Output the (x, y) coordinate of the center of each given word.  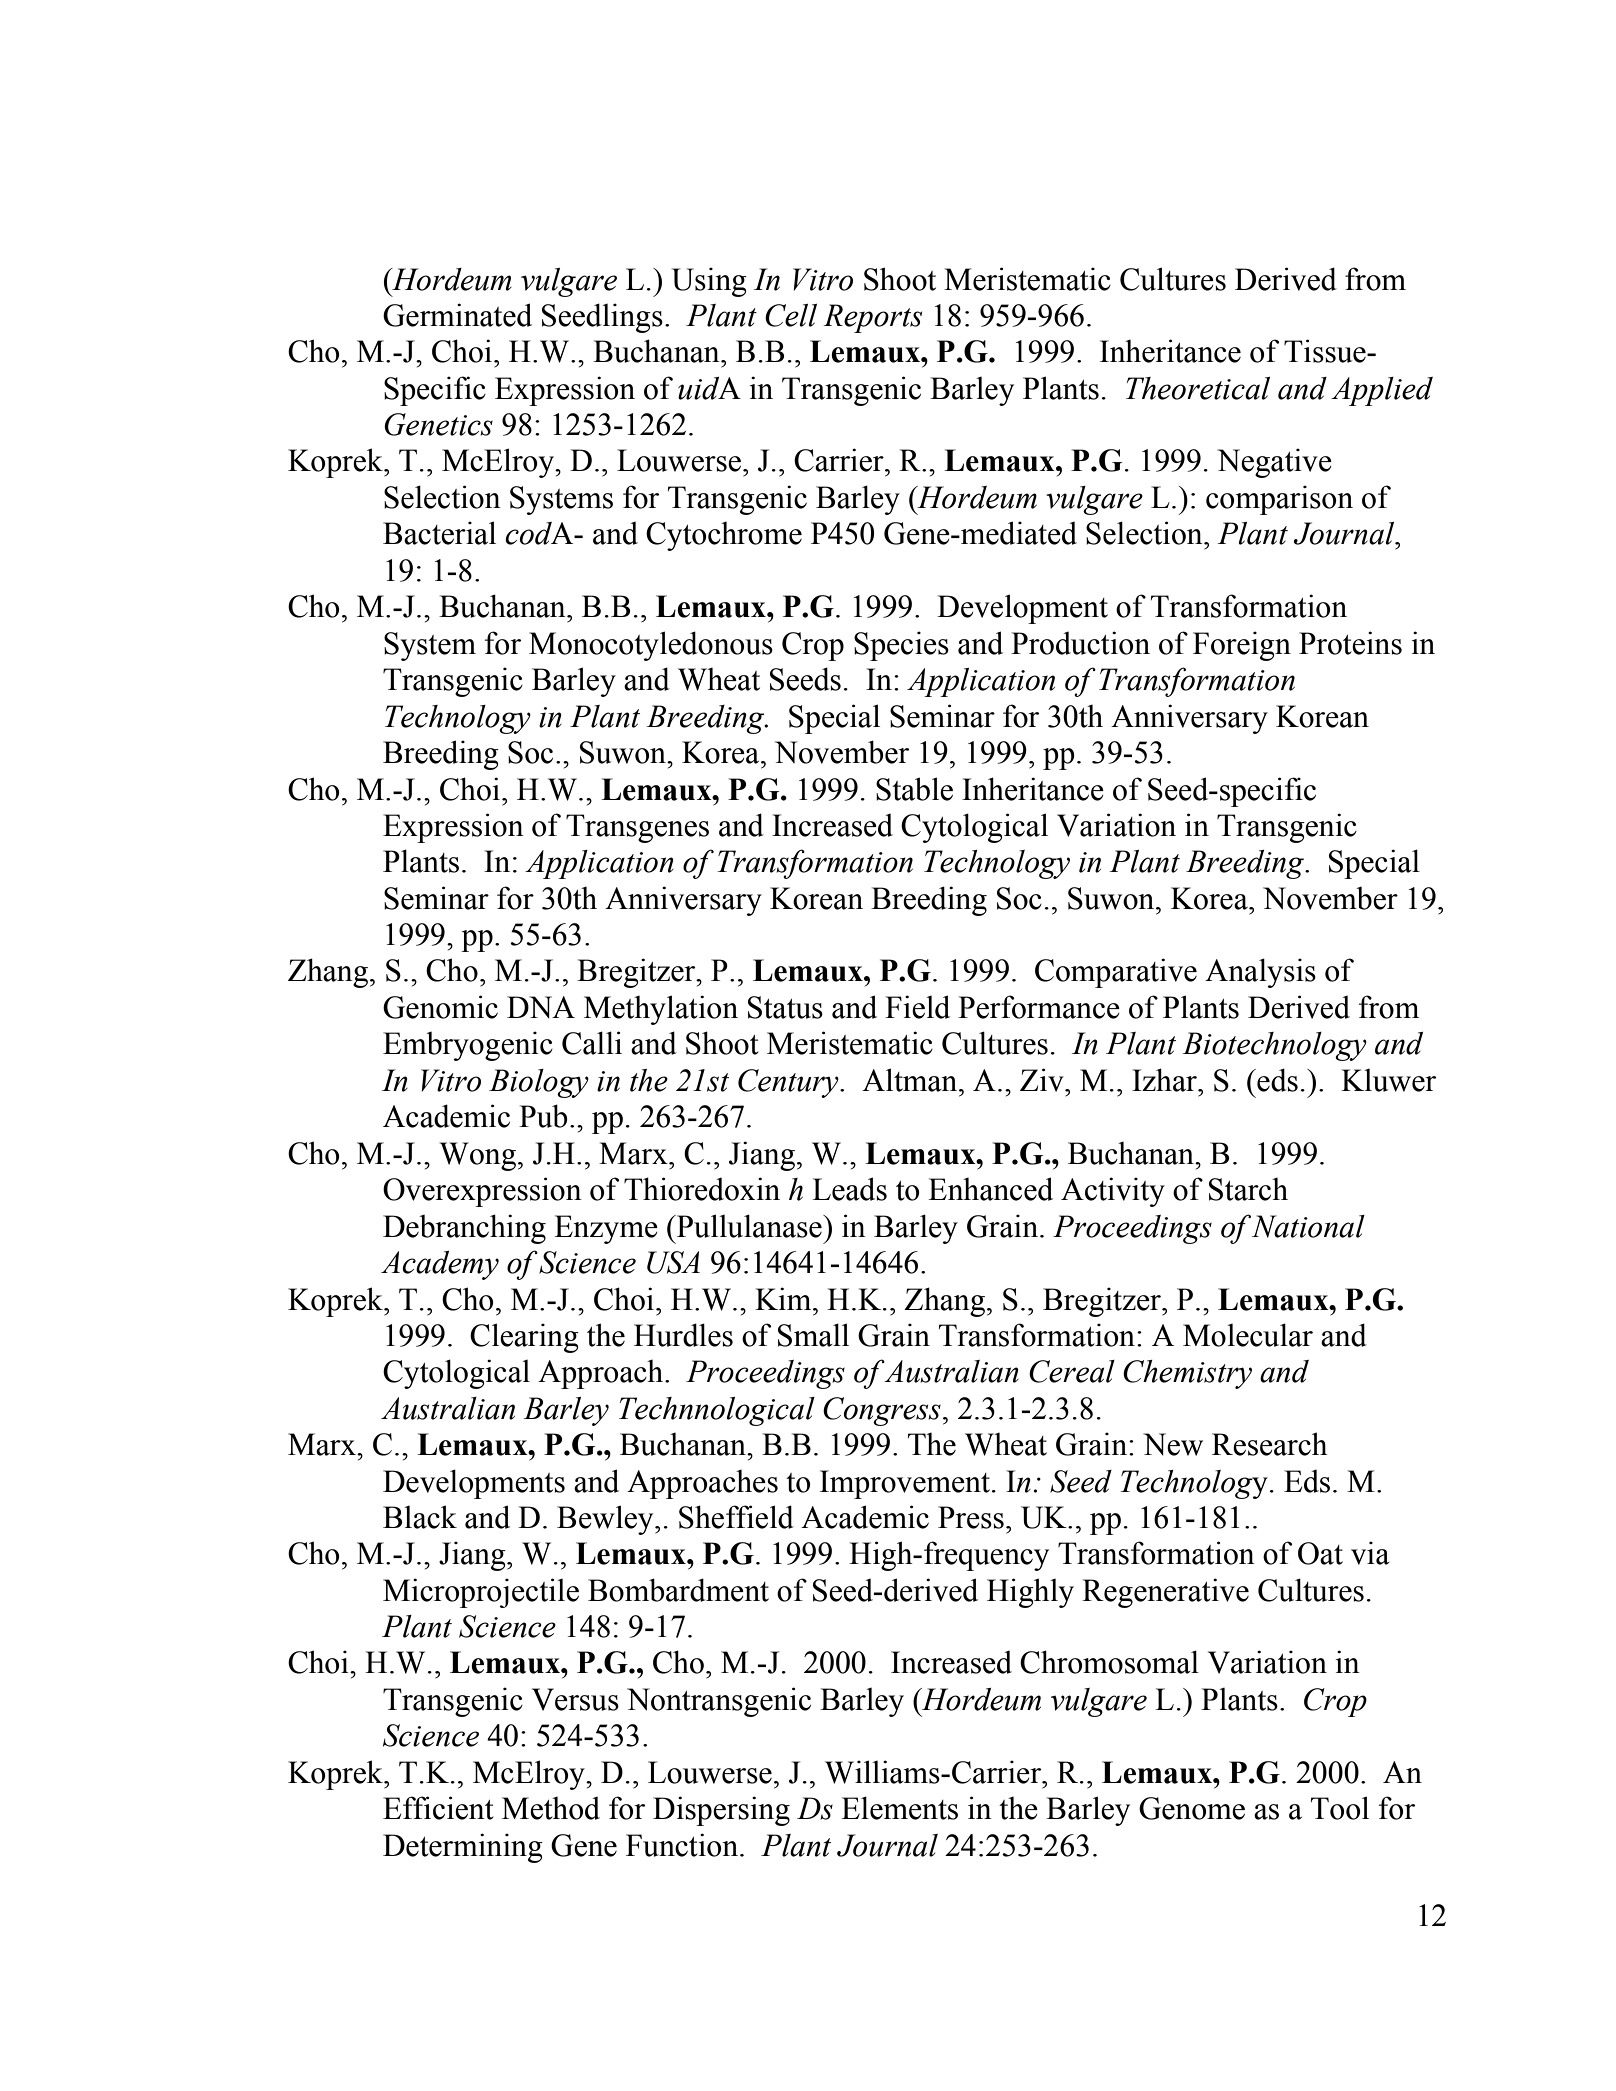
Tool (1340, 1808)
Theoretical (1198, 388)
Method (551, 1808)
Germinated (457, 315)
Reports (872, 318)
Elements (899, 1808)
